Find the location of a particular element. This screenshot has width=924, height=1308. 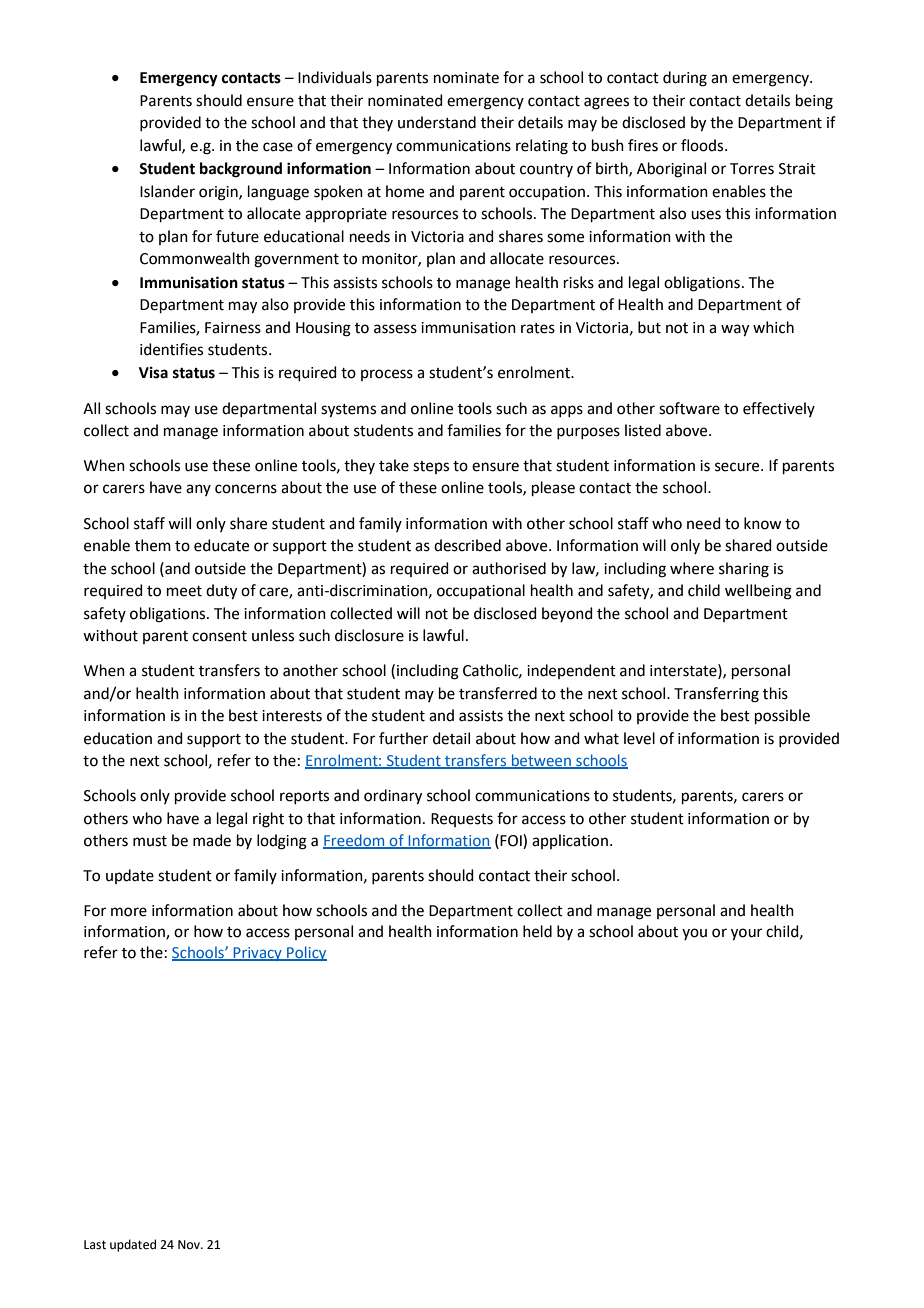

Transferring is located at coordinates (716, 695).
